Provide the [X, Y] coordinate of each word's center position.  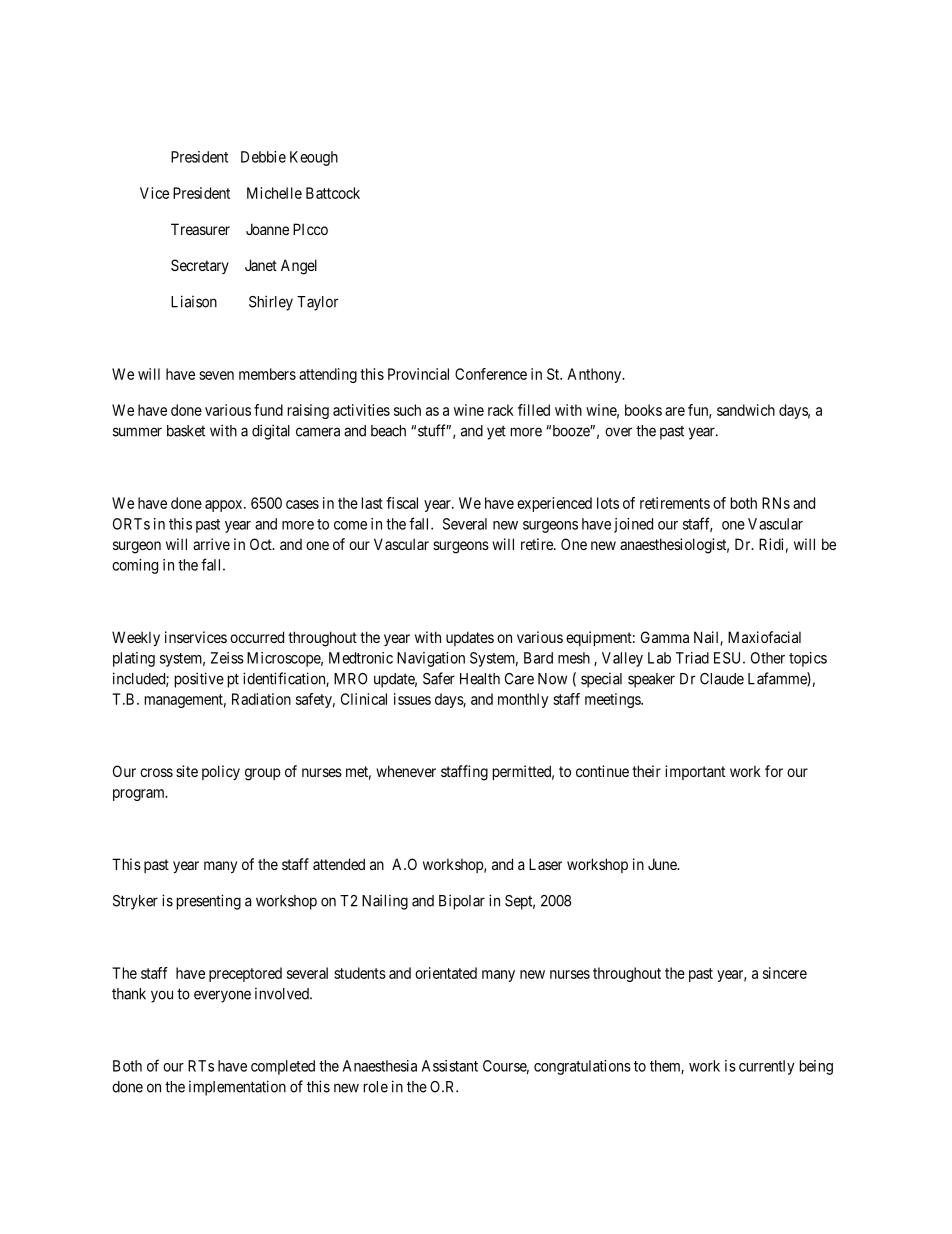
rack [501, 410]
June [663, 864]
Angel [299, 267]
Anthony [595, 375]
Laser [545, 864]
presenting [209, 902]
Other [768, 658]
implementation [237, 1088]
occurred [257, 637]
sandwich [746, 410]
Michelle [274, 193]
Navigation [431, 659]
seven [216, 375]
